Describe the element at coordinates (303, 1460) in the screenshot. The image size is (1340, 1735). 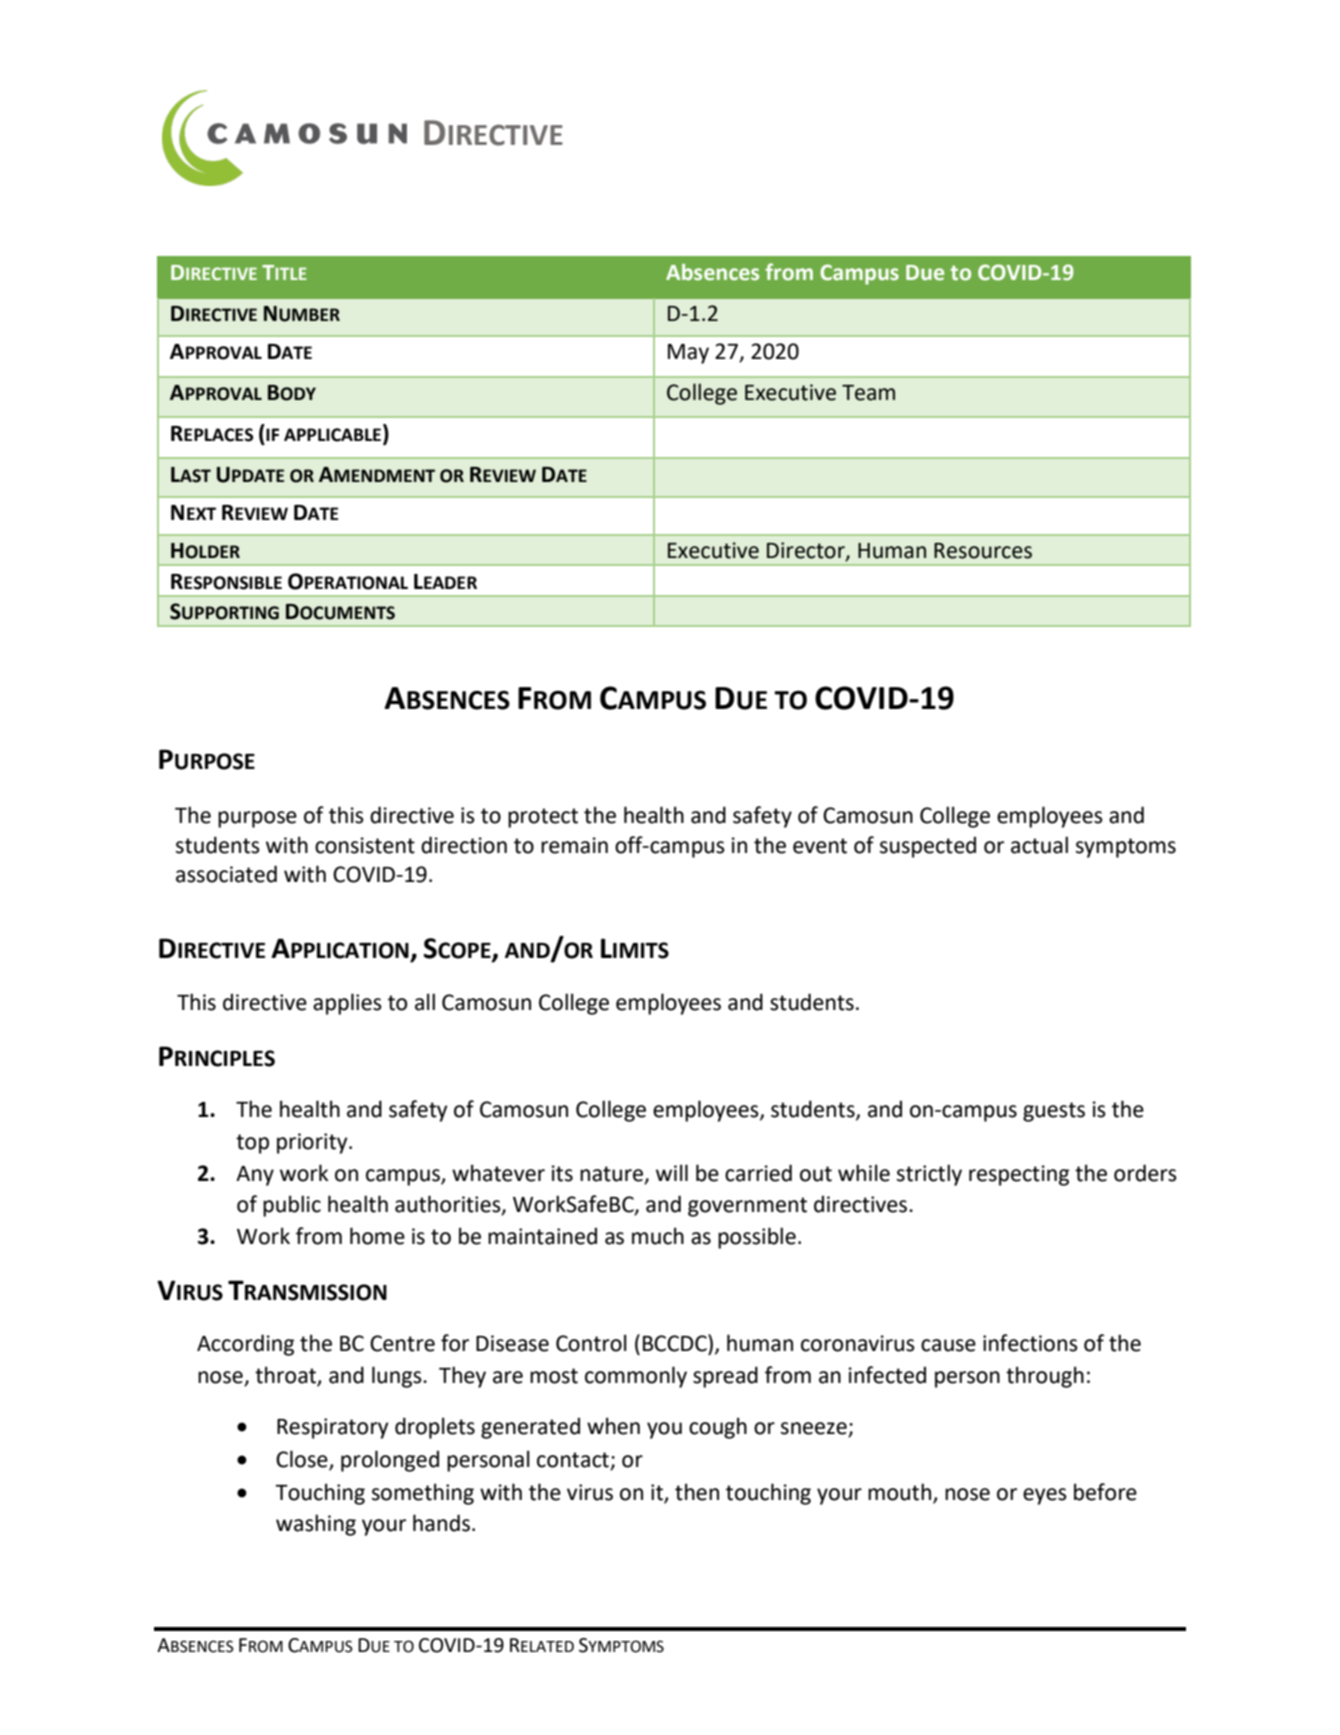
I see `Close` at that location.
